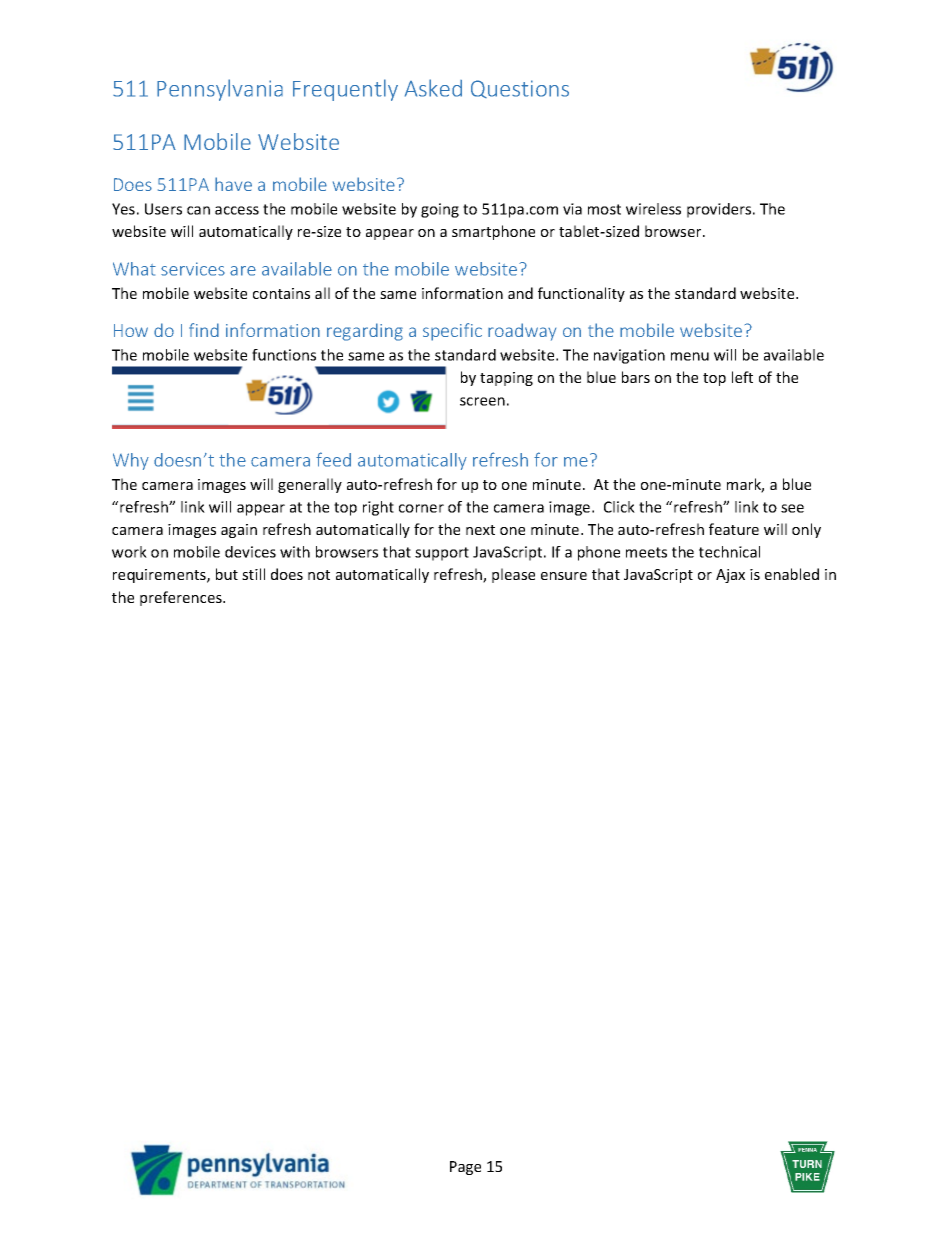 The height and width of the image is (1233, 952). Describe the element at coordinates (513, 575) in the image. I see `please` at that location.
